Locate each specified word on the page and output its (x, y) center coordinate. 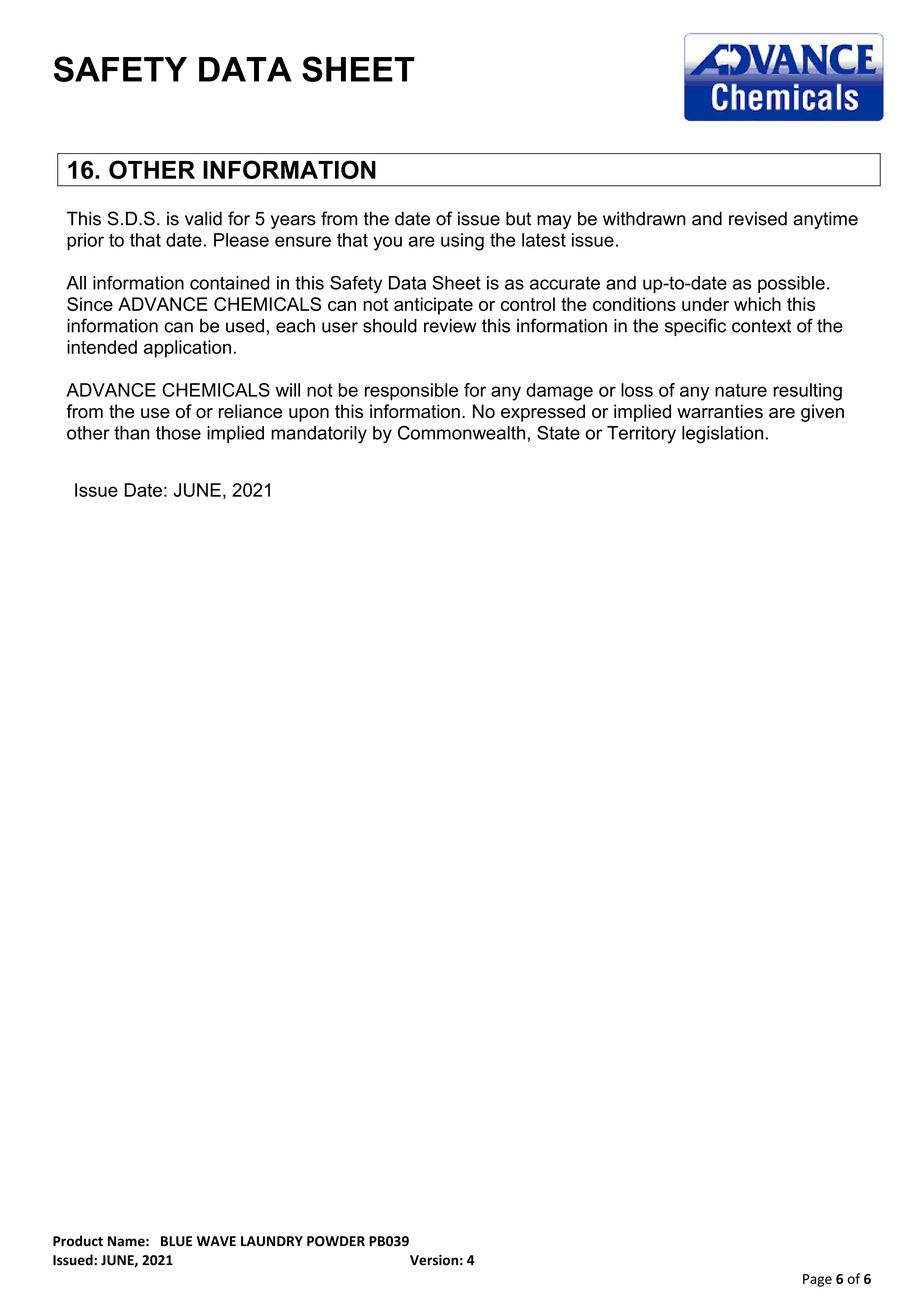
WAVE (216, 1241)
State (558, 432)
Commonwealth (461, 432)
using (462, 242)
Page (817, 1280)
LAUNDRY (272, 1241)
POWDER (336, 1241)
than (131, 433)
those (178, 433)
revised (758, 218)
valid (203, 218)
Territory (641, 435)
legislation (722, 435)
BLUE (176, 1241)
